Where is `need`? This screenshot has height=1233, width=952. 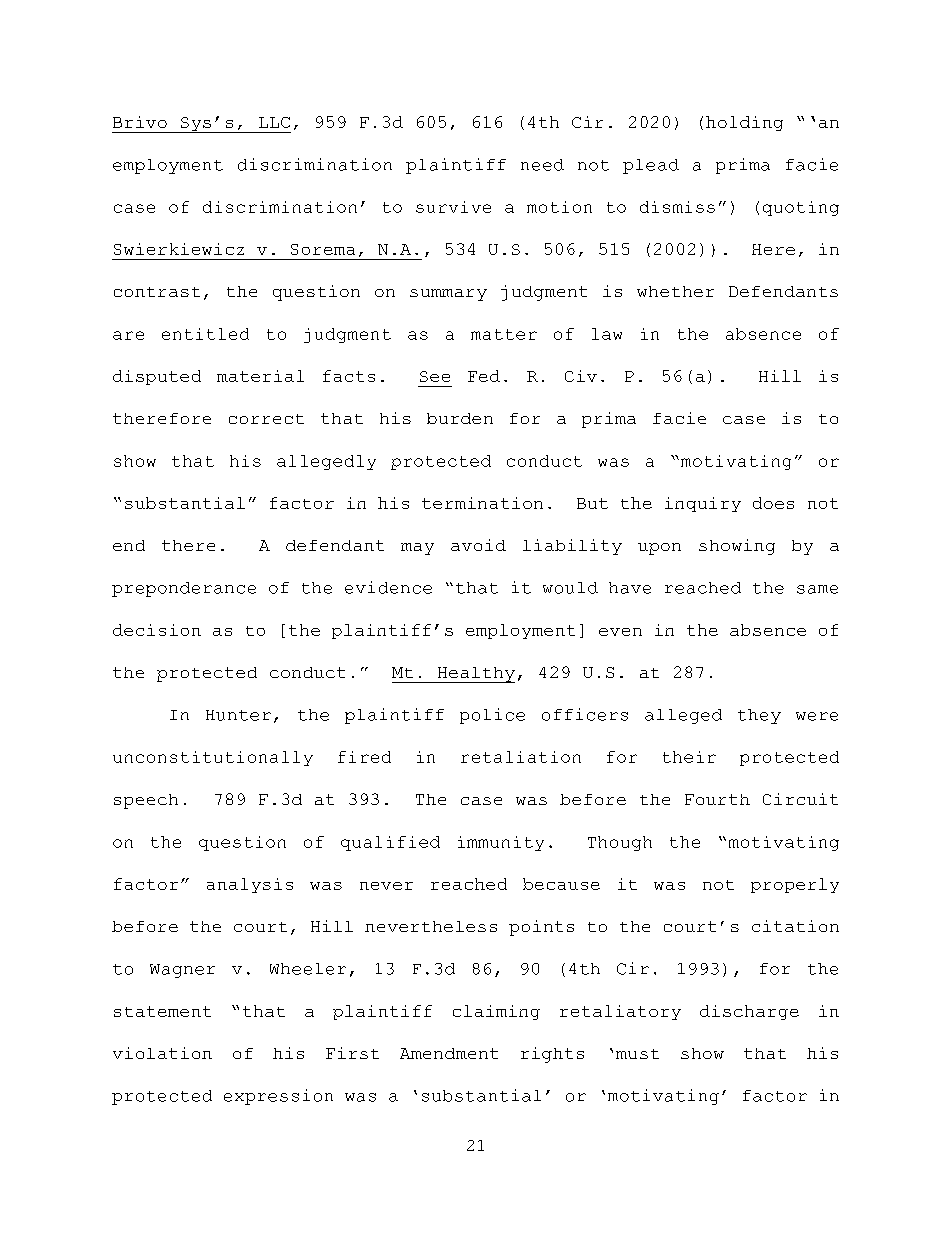
need is located at coordinates (542, 165).
